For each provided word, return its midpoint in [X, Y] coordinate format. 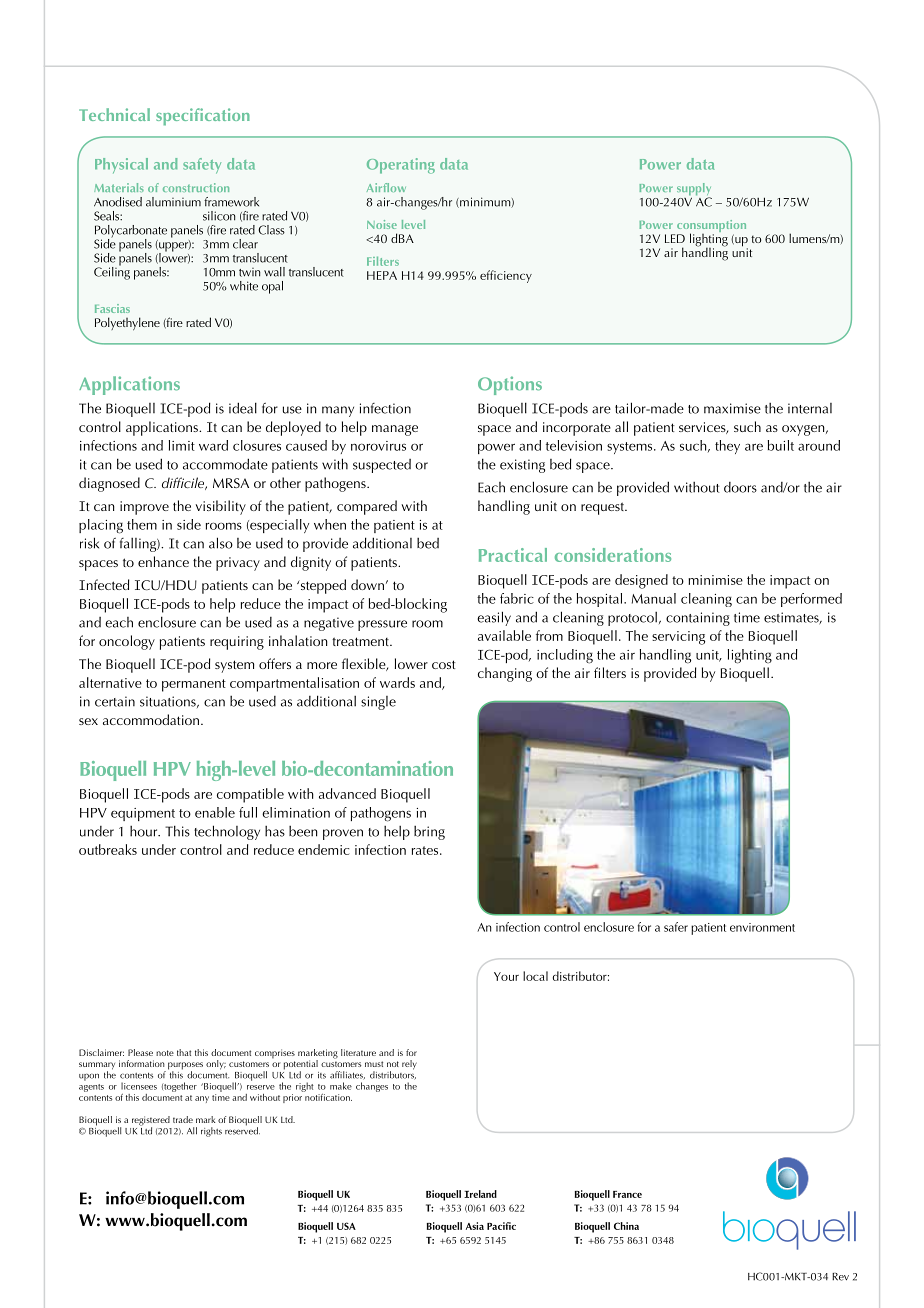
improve [144, 508]
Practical [513, 555]
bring [429, 832]
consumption [711, 227]
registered [151, 1122]
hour [145, 831]
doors [740, 487]
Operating [401, 166]
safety [202, 166]
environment [762, 927]
